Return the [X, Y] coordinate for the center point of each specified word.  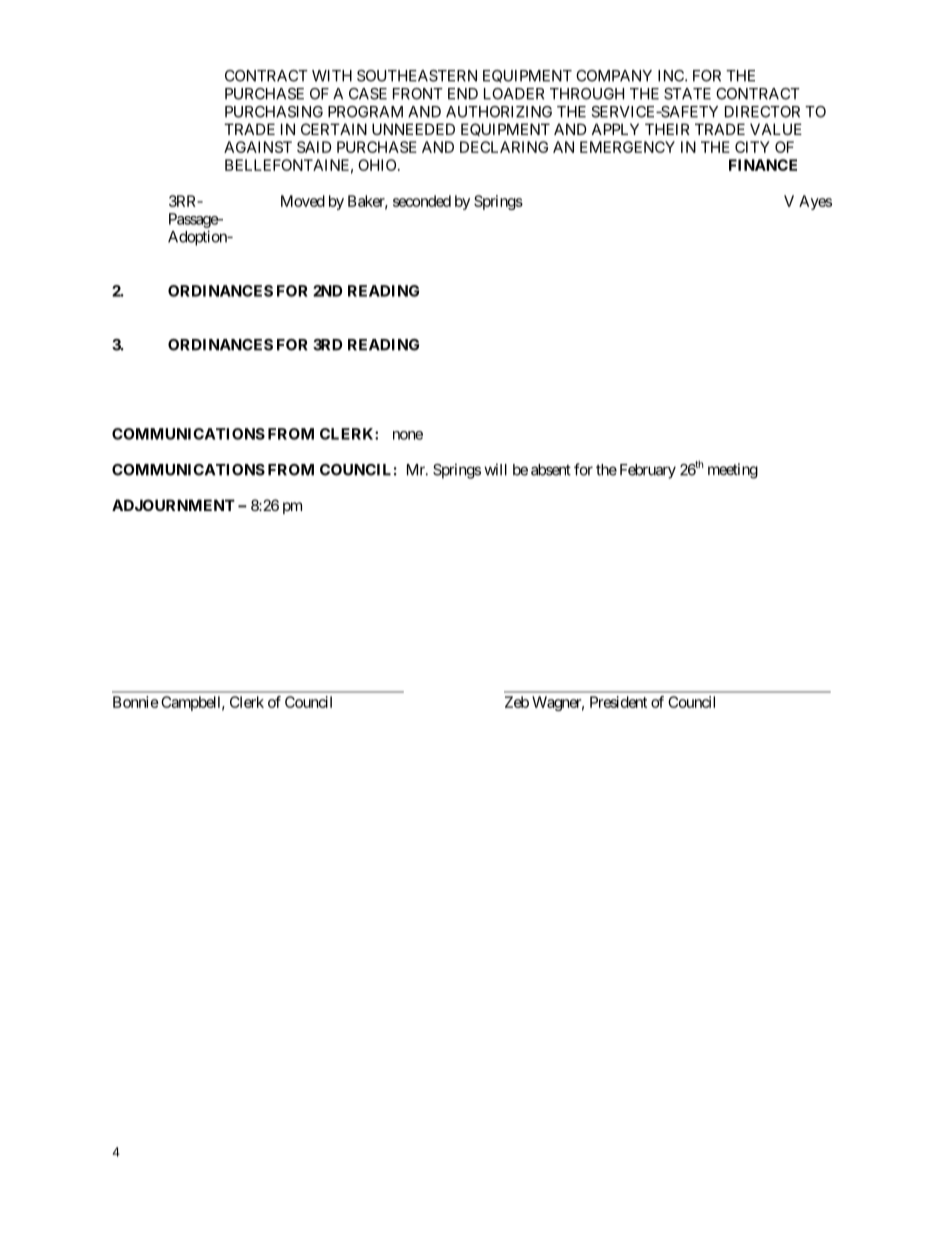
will [495, 469]
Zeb [517, 702]
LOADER [514, 94]
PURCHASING [274, 112]
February [648, 471]
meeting [733, 471]
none [408, 435]
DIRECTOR [762, 112]
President [618, 702]
